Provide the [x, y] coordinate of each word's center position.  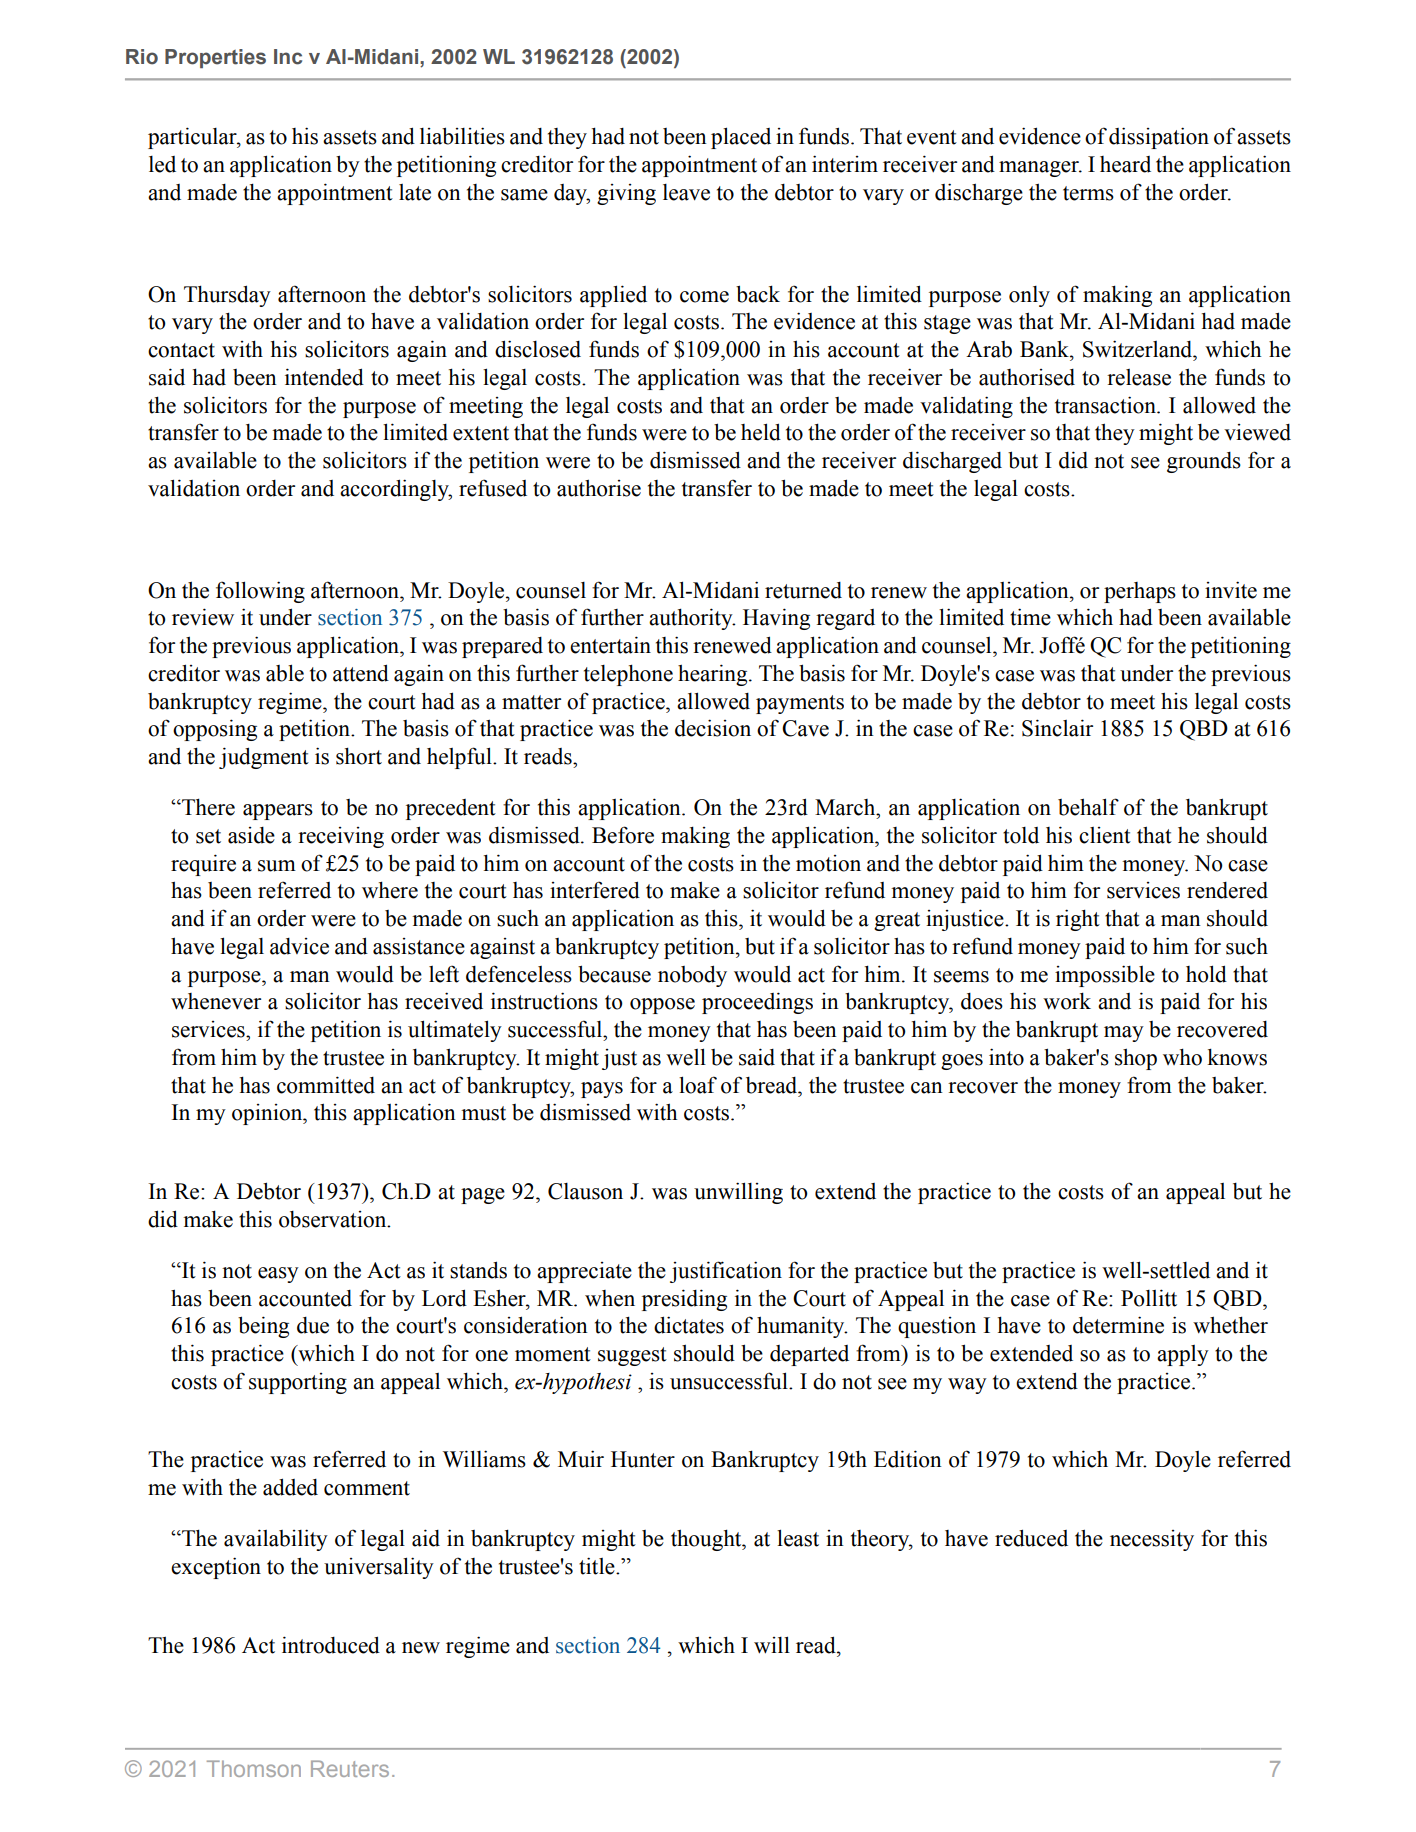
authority [692, 619]
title [598, 1566]
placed [741, 138]
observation [334, 1219]
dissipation [1159, 138]
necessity [1152, 1540]
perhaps [1140, 592]
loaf [698, 1085]
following [260, 592]
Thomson [254, 1768]
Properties [215, 58]
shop [1136, 1059]
